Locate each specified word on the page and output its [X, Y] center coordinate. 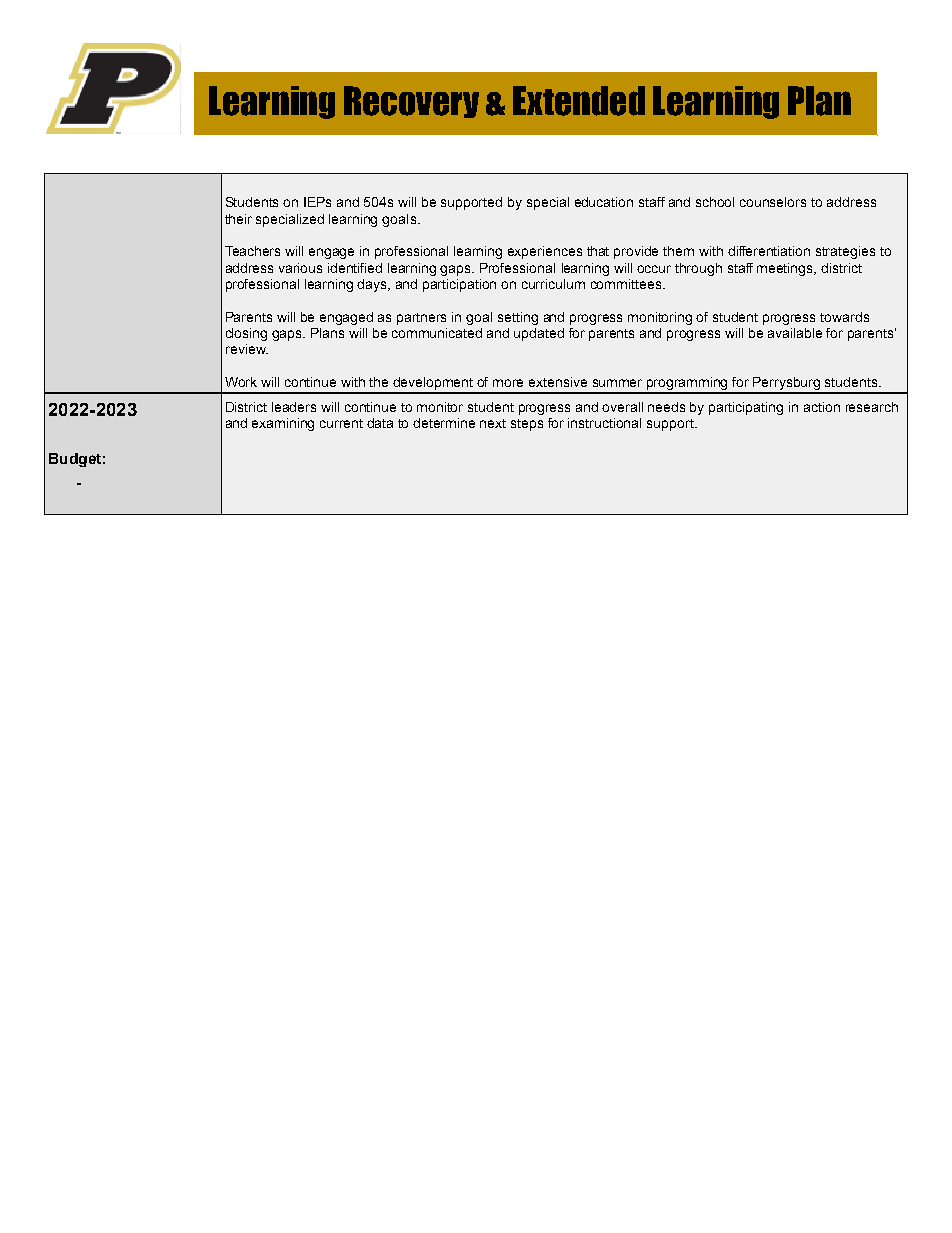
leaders [294, 407]
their [238, 219]
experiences [545, 252]
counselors [773, 202]
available [795, 333]
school [715, 202]
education [604, 202]
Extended [579, 101]
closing [246, 334]
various [300, 268]
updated [539, 334]
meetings [786, 269]
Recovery [411, 102]
